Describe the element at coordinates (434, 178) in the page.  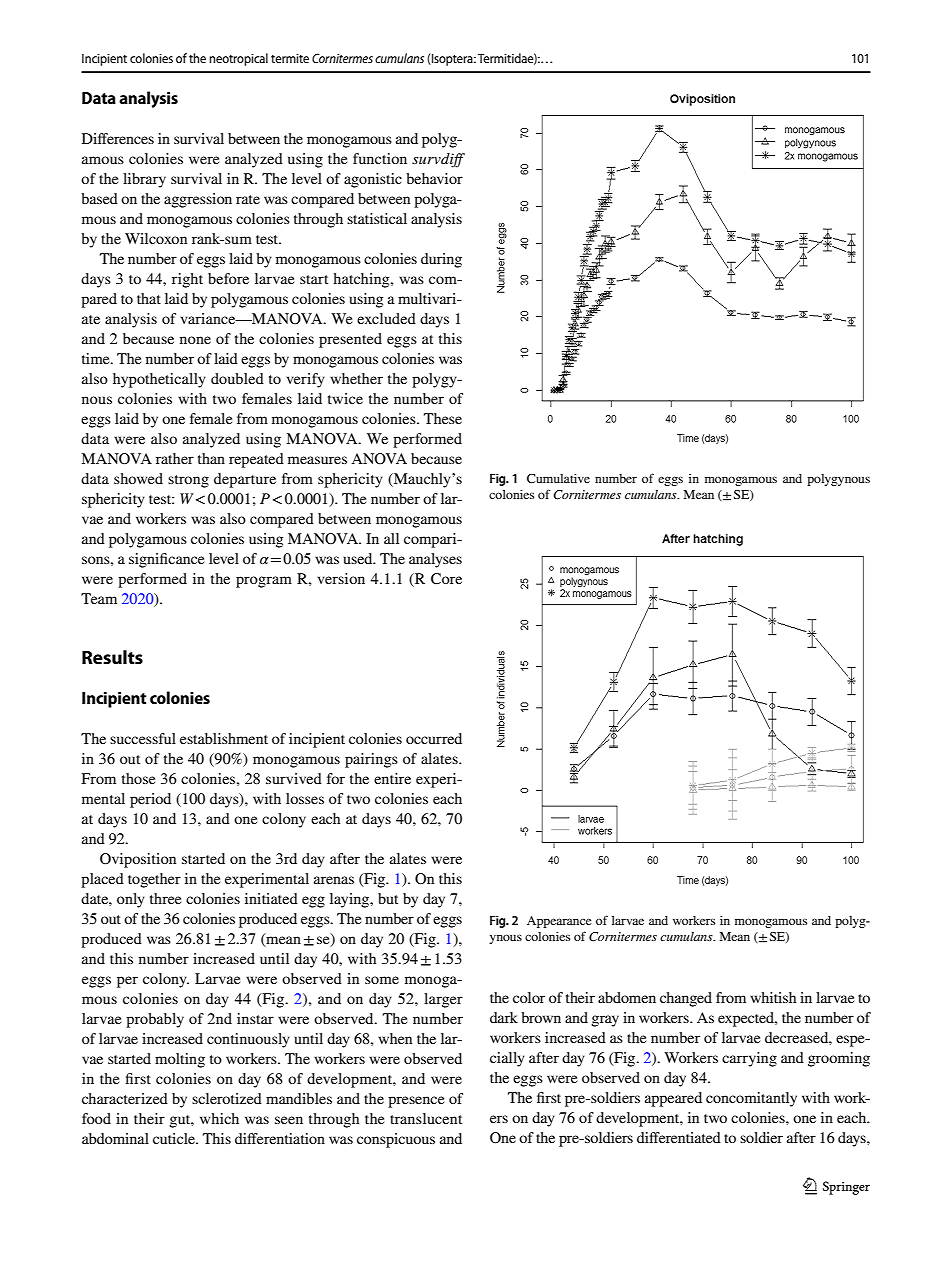
I see `behavior` at that location.
